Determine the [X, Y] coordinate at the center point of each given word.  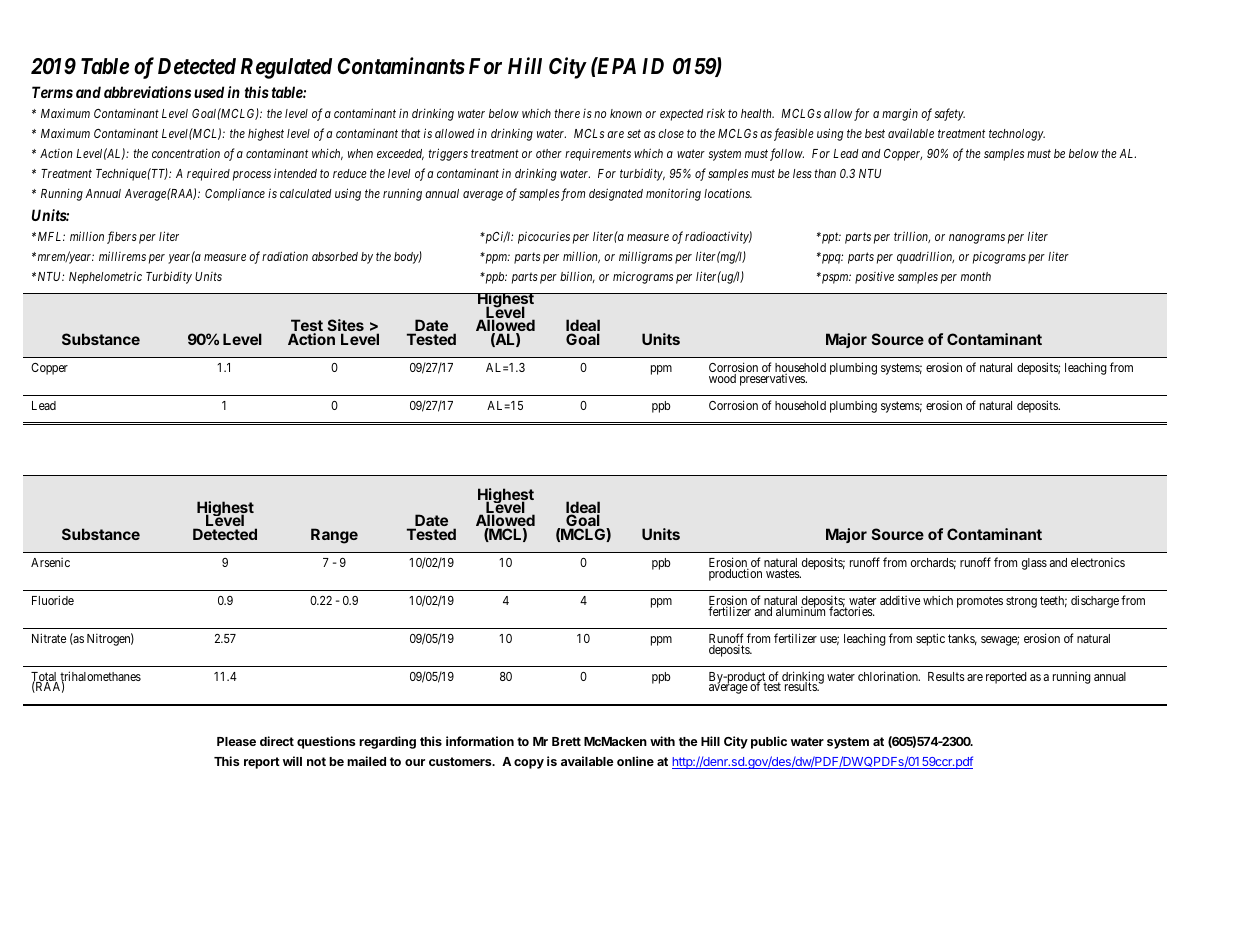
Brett [566, 741]
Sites [346, 327]
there [567, 113]
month [976, 276]
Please [236, 741]
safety [949, 114]
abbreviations [147, 92]
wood [722, 378]
